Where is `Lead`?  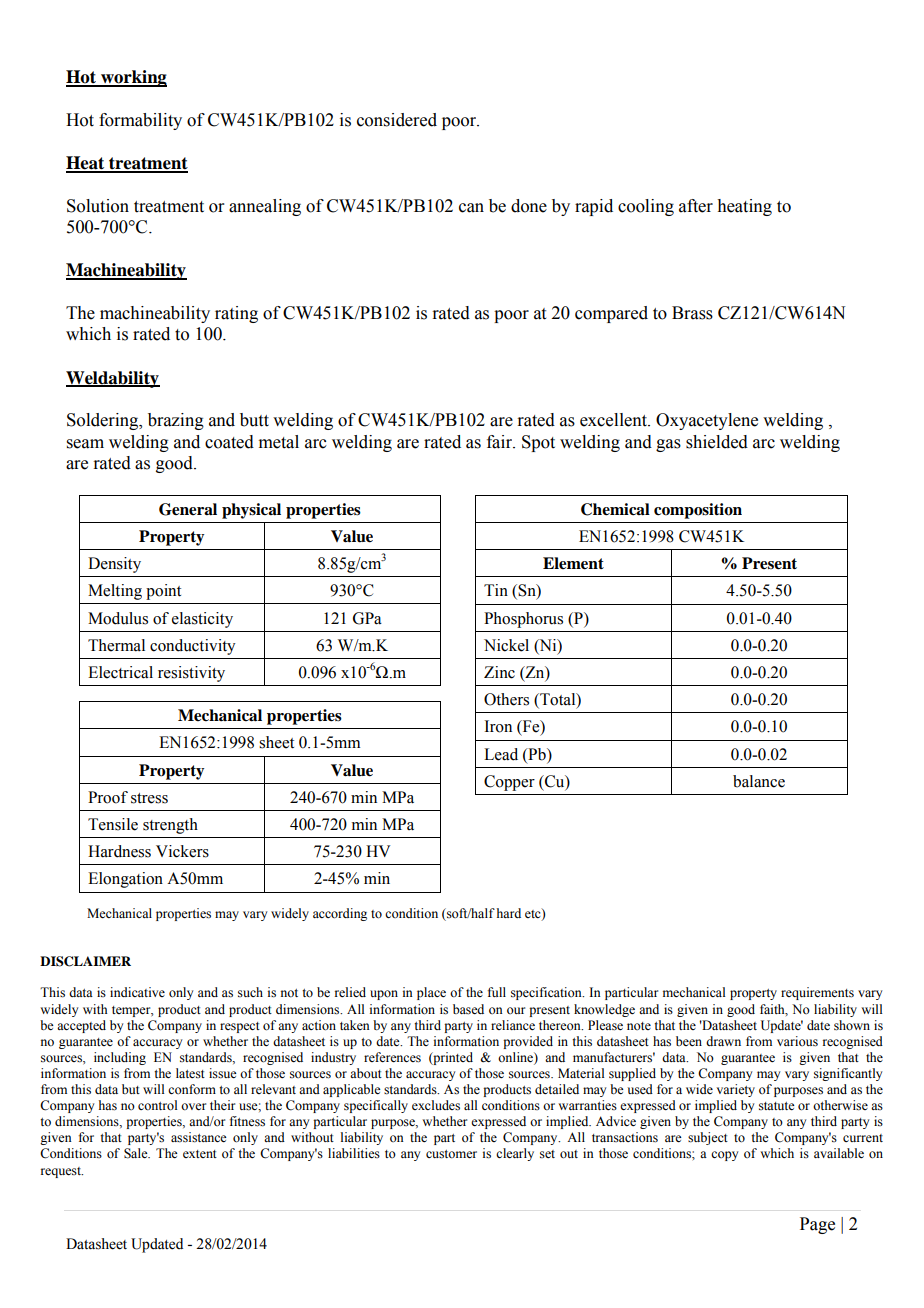 Lead is located at coordinates (501, 754).
